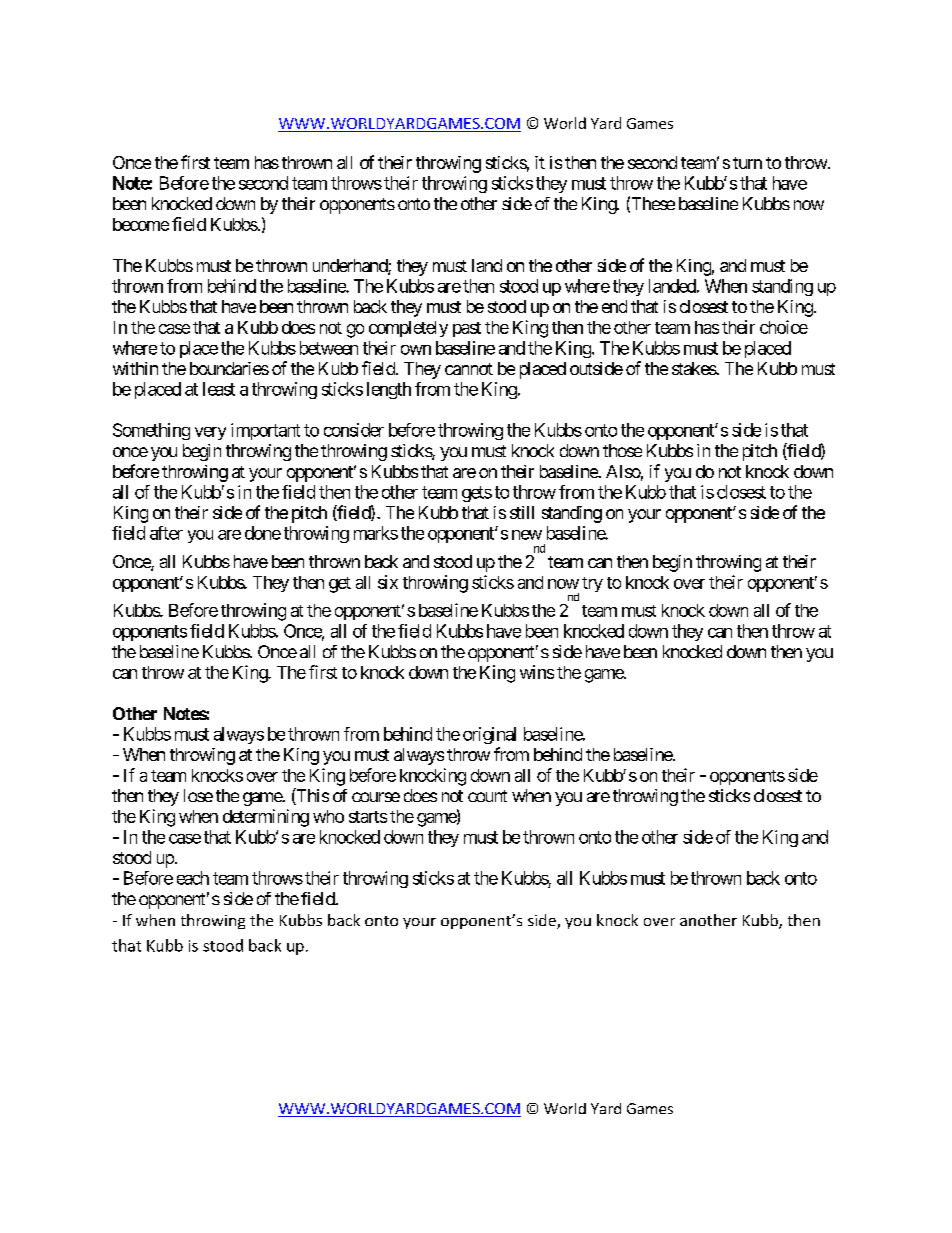  I want to click on each, so click(193, 878).
